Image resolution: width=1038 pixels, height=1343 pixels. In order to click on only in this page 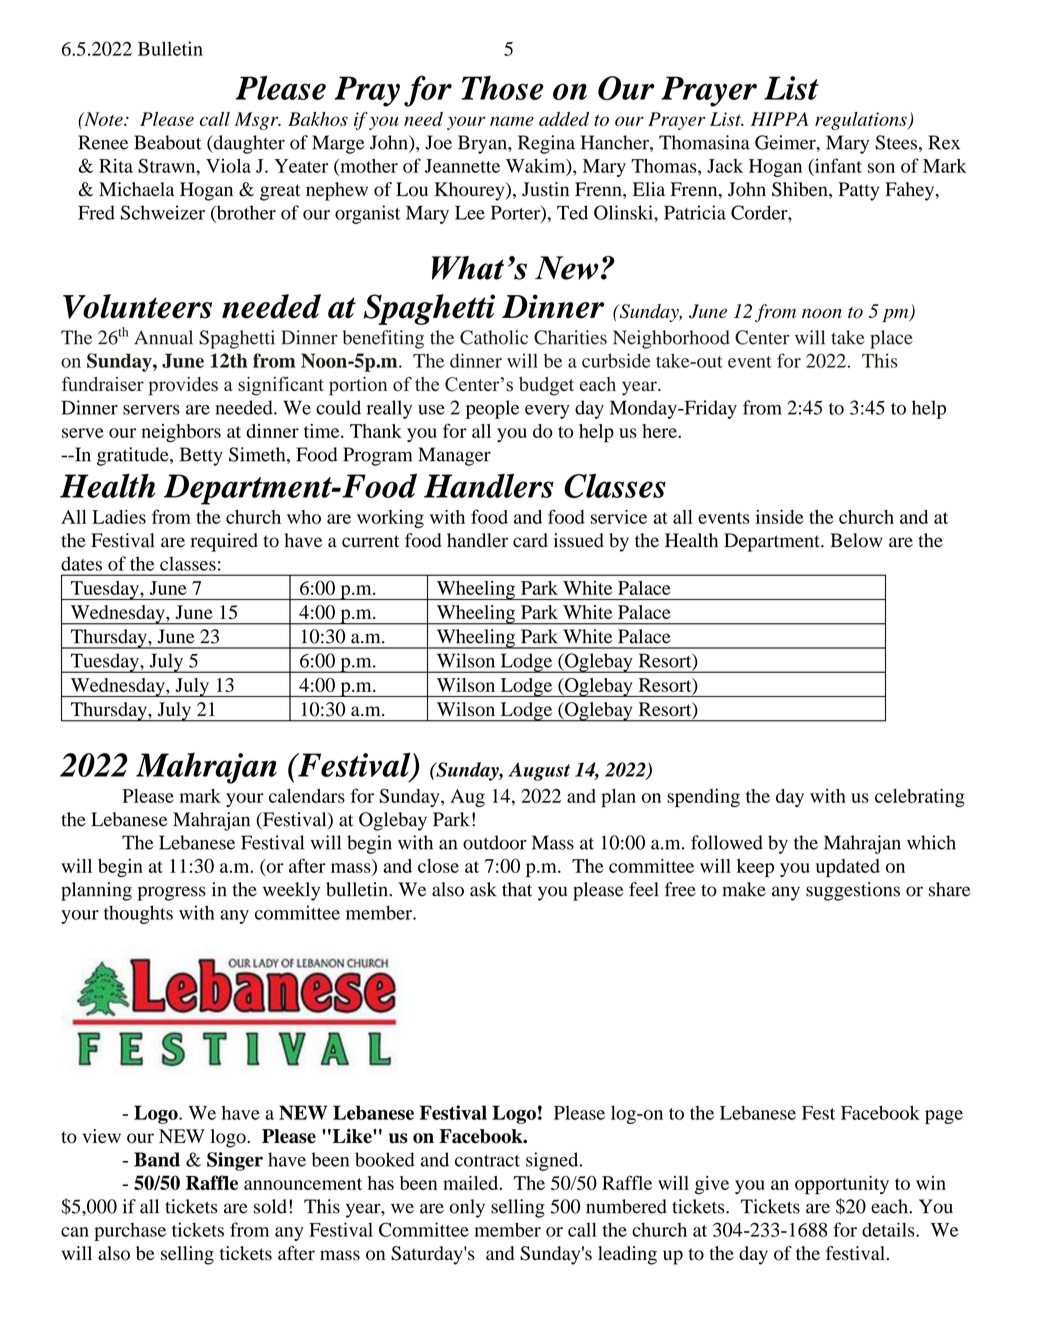, I will do `click(467, 1208)`.
